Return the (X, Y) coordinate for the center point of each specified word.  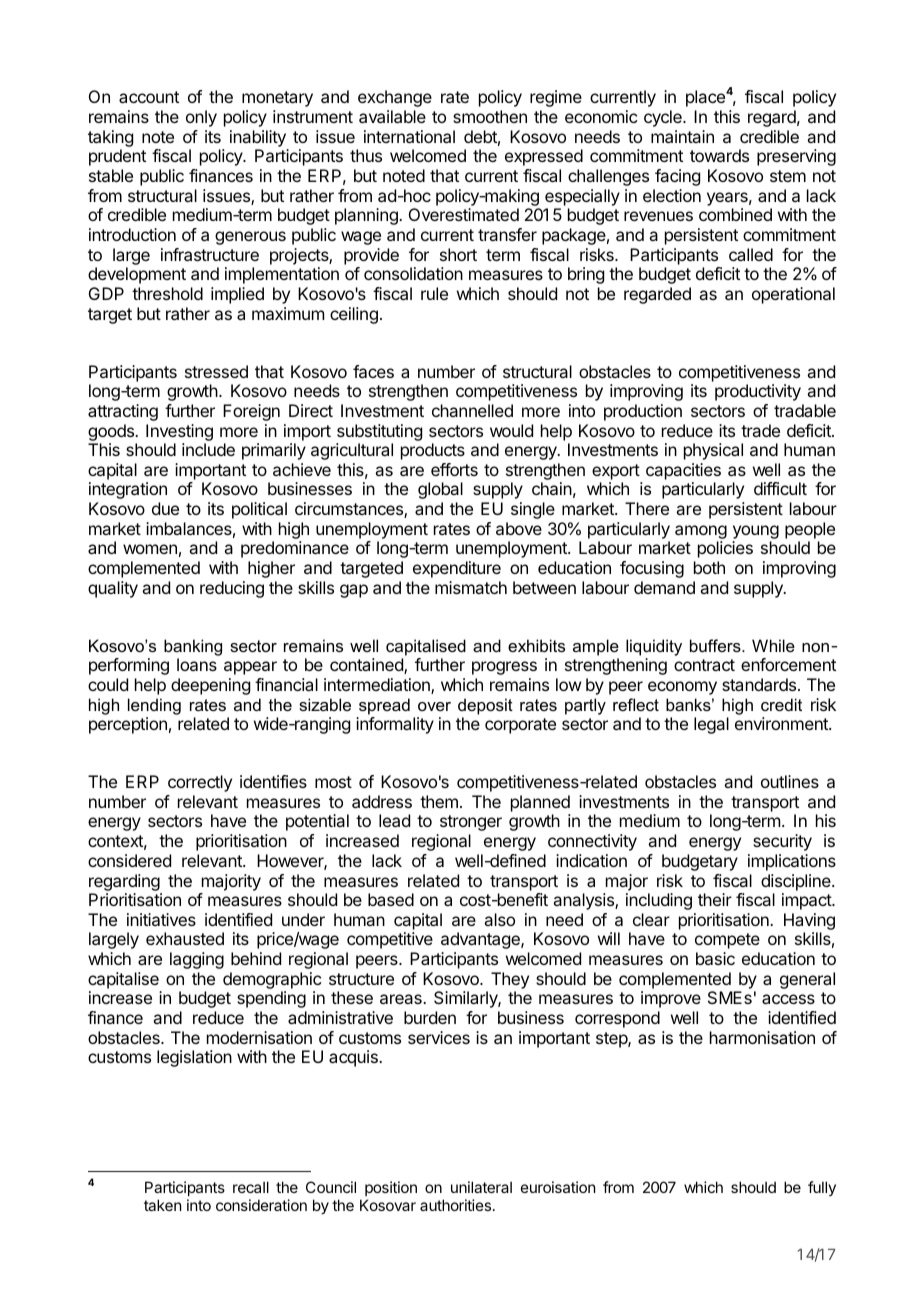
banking (193, 647)
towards (719, 155)
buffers (716, 645)
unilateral (481, 1187)
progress (504, 668)
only (201, 118)
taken (162, 1205)
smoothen (490, 116)
